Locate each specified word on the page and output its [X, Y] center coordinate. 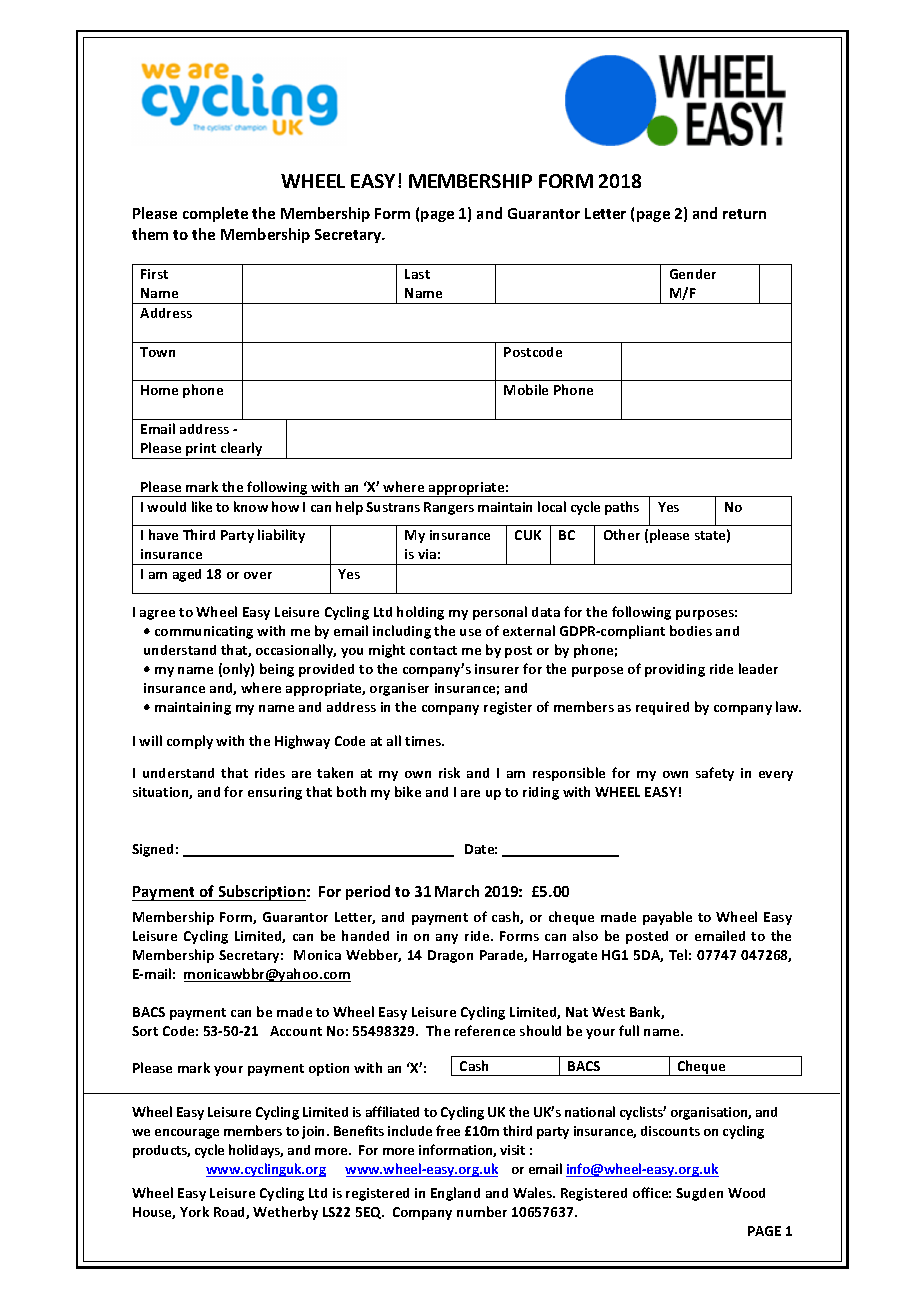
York [194, 1211]
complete [215, 214]
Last [417, 274]
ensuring [275, 793]
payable [667, 918]
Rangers [449, 508]
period [368, 892]
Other [622, 534]
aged [187, 575]
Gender [693, 274]
